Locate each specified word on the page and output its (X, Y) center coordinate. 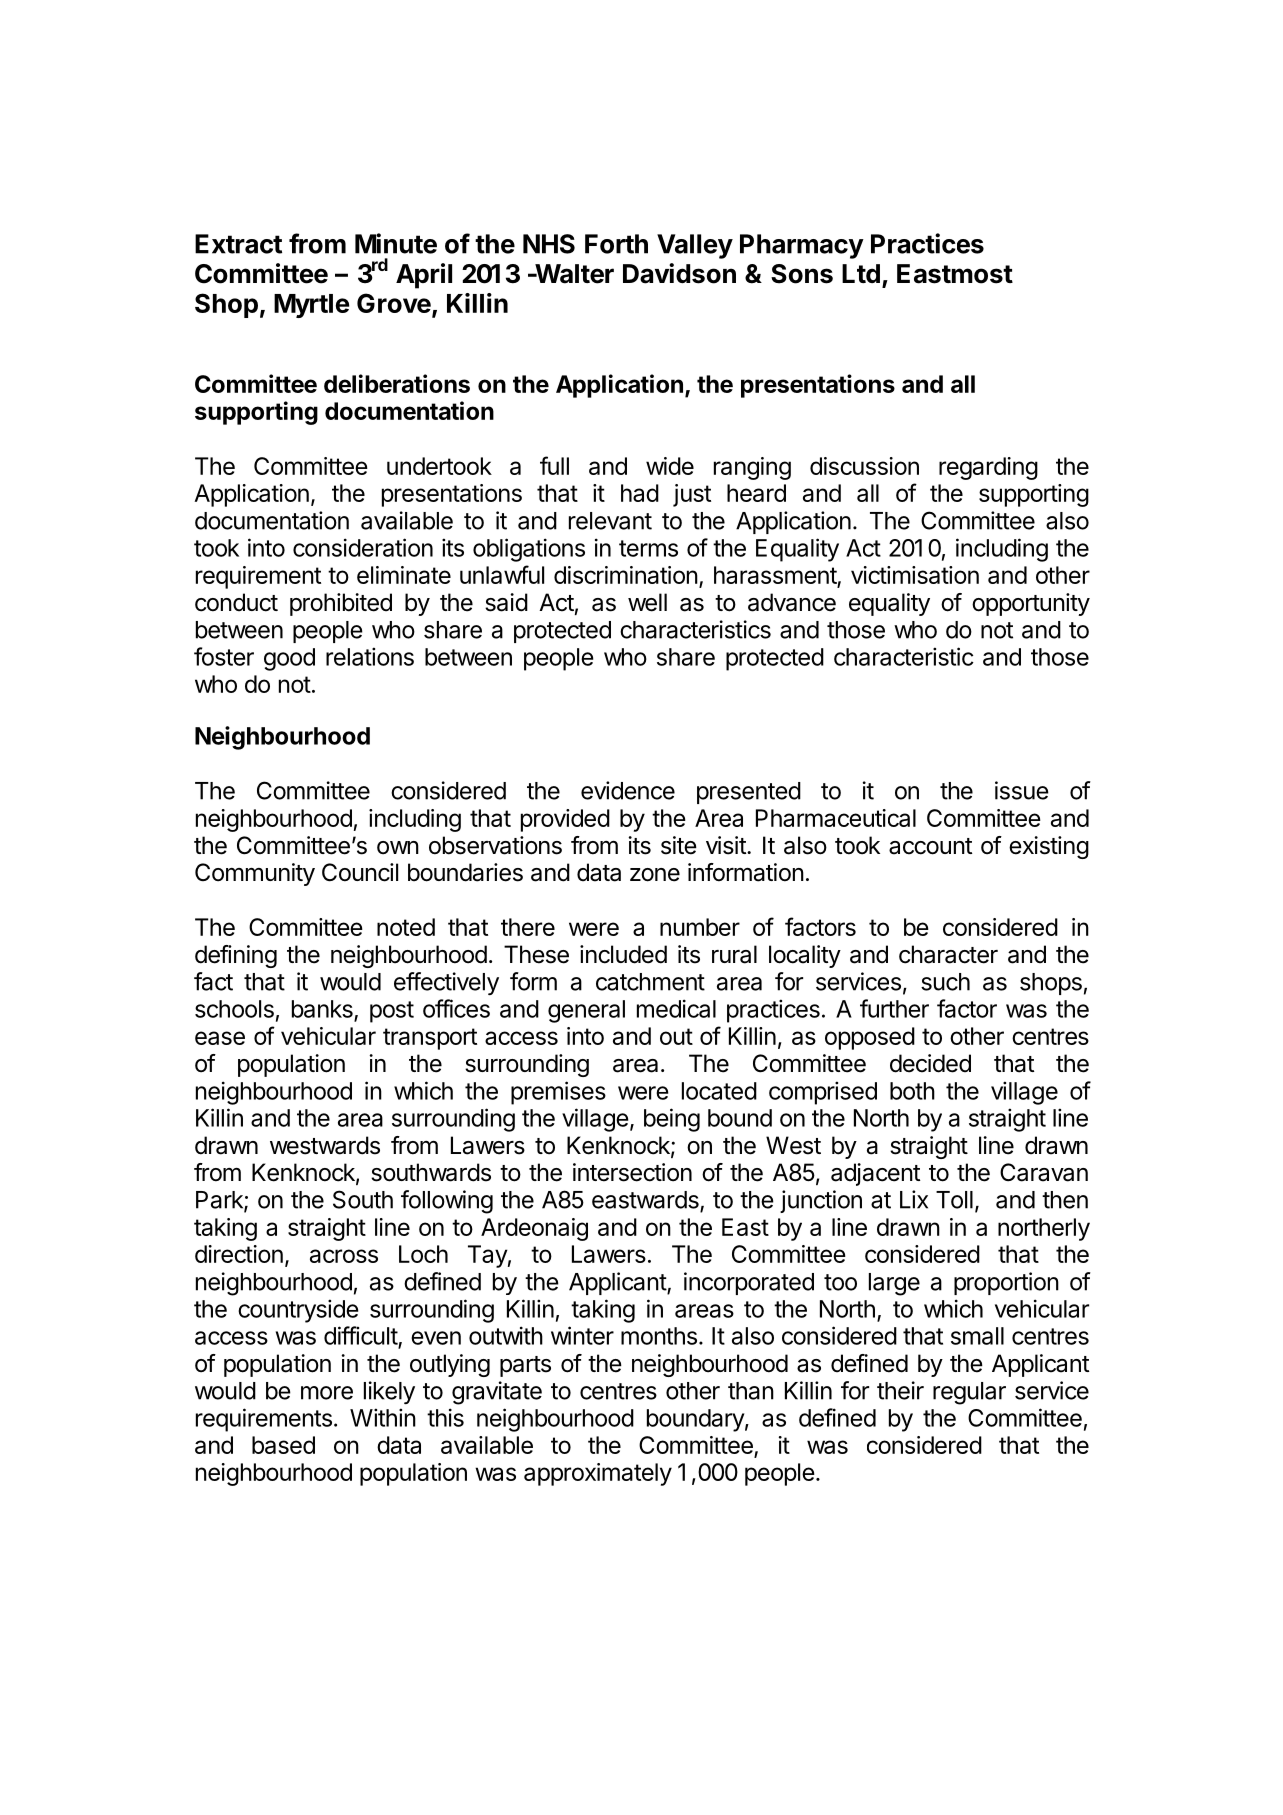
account (930, 846)
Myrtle (311, 306)
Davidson (679, 273)
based (283, 1445)
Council (360, 872)
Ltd (861, 273)
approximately (598, 1474)
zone (655, 875)
